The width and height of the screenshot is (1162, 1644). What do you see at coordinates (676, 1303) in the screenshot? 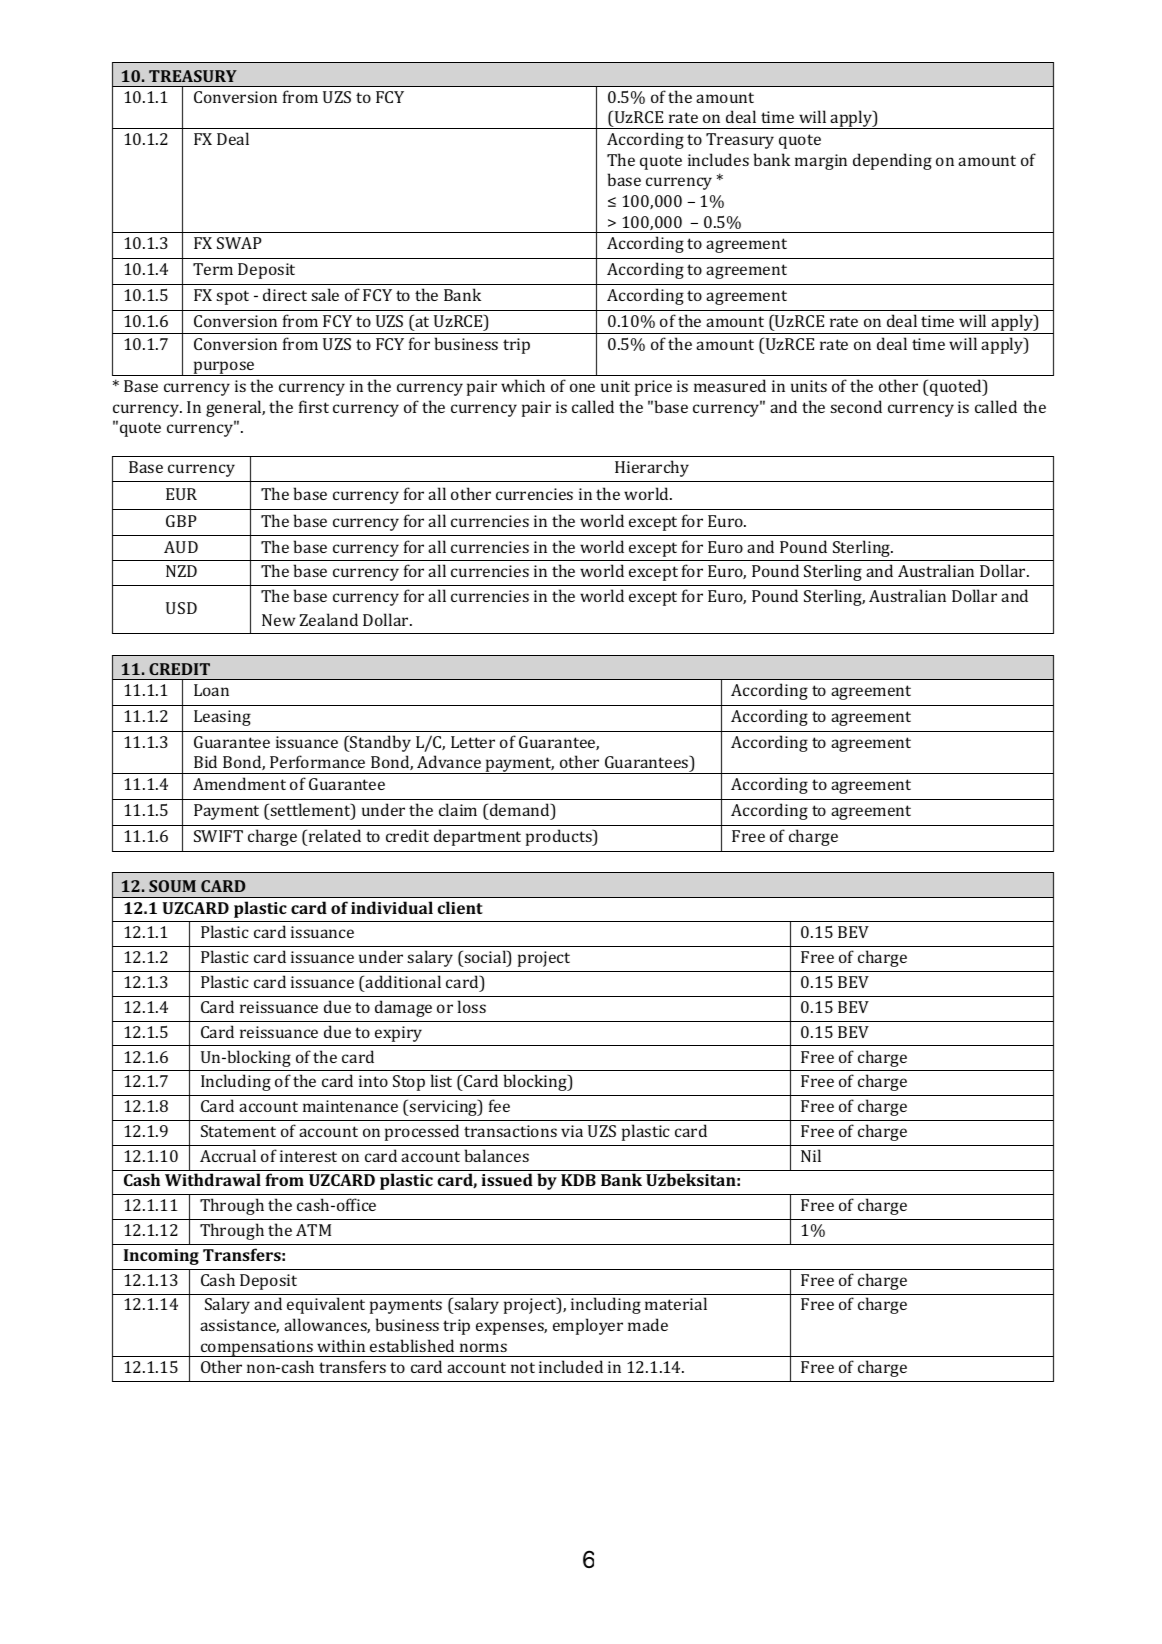
I see `material` at bounding box center [676, 1303].
